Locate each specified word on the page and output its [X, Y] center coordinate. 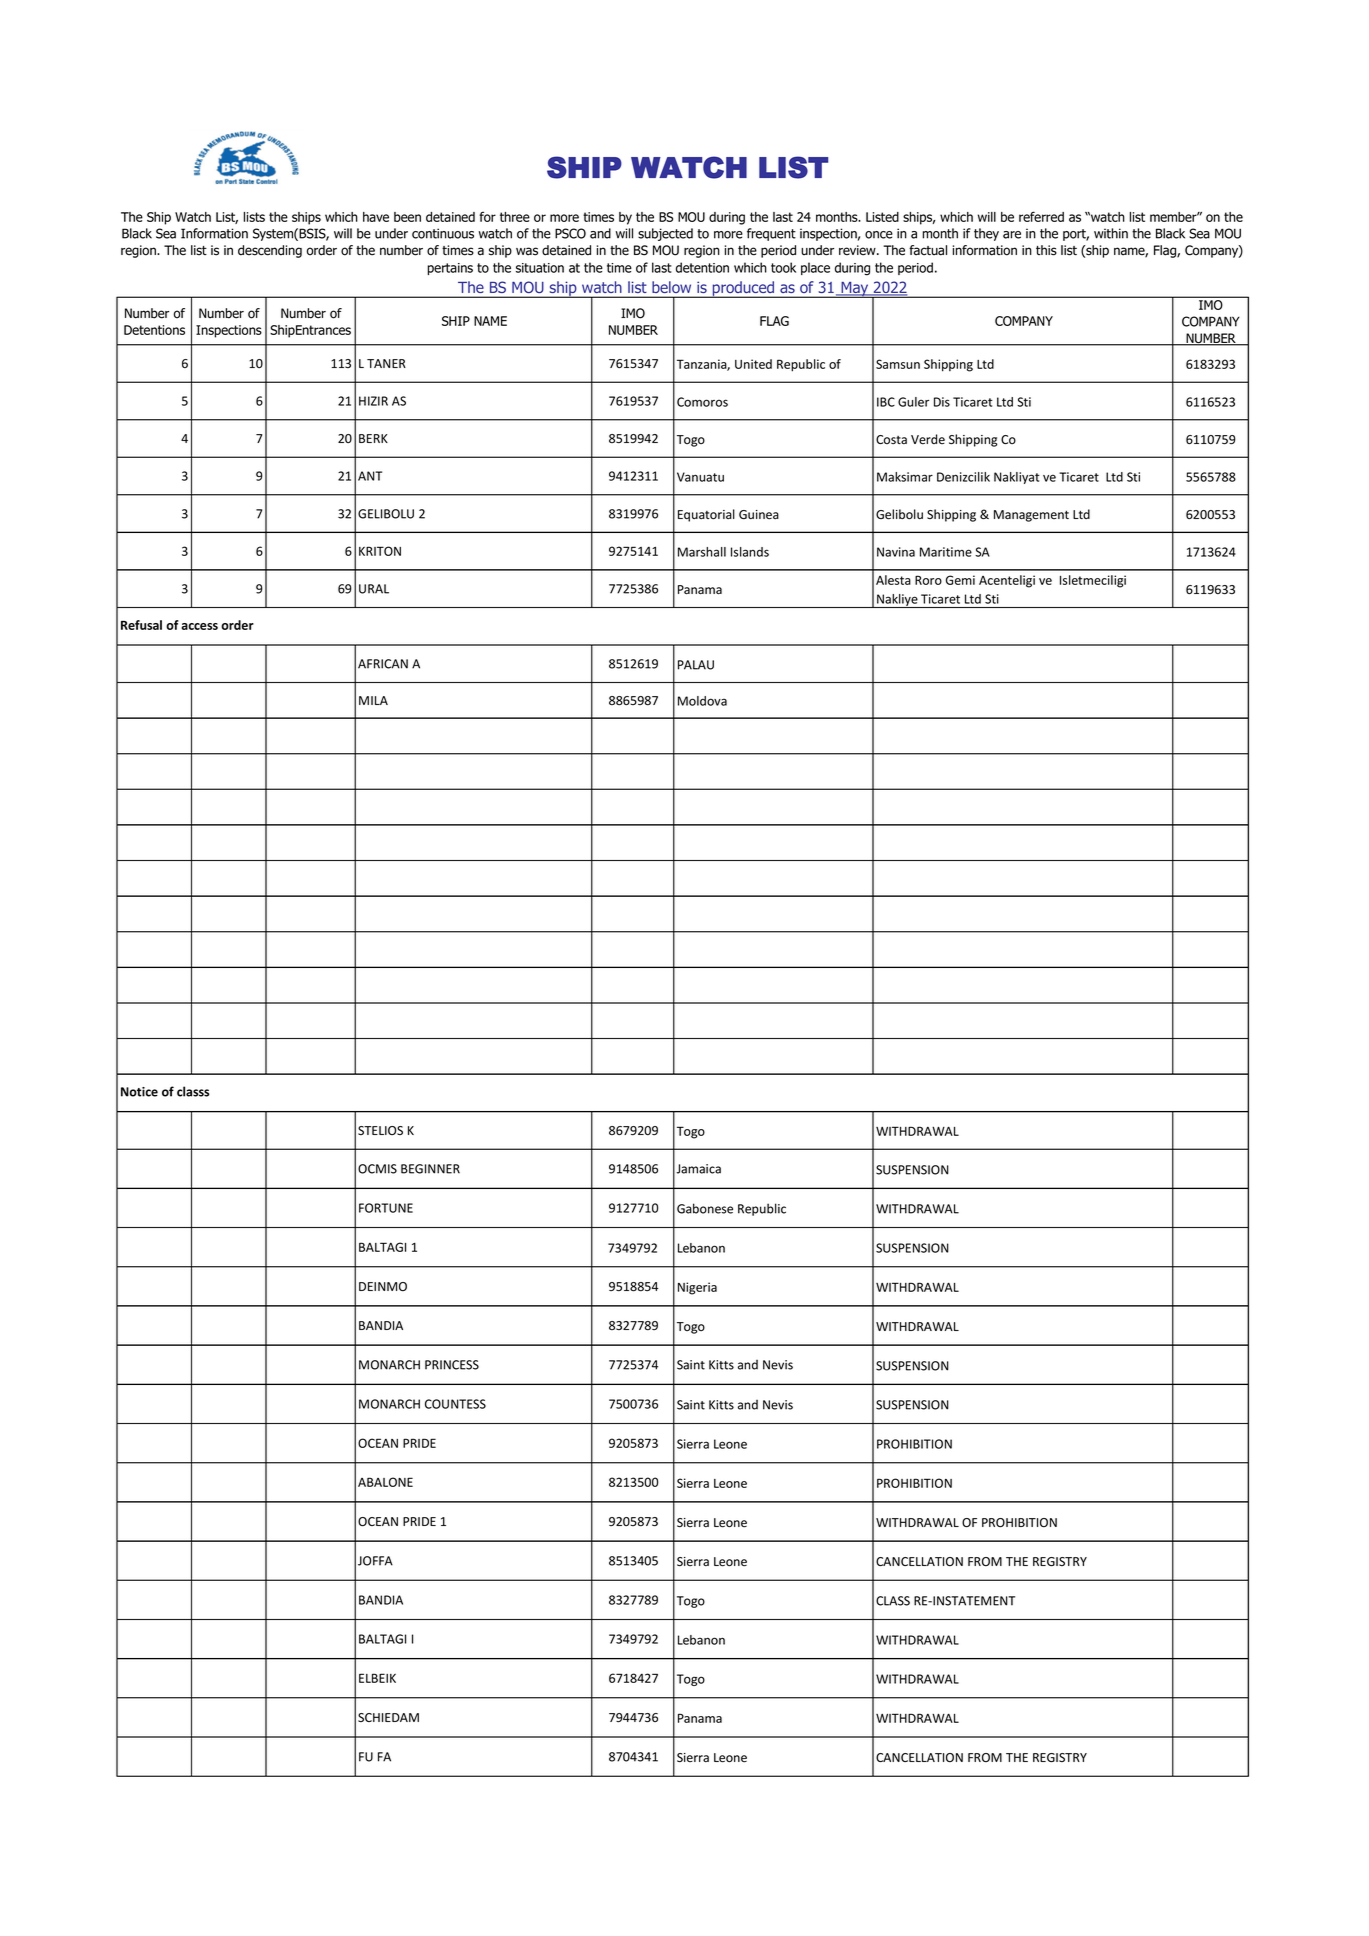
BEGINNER [430, 1169]
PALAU [696, 665]
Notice [139, 1092]
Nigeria [697, 1288]
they [986, 234]
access [199, 626]
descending [270, 251]
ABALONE [385, 1482]
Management [1031, 516]
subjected [665, 234]
